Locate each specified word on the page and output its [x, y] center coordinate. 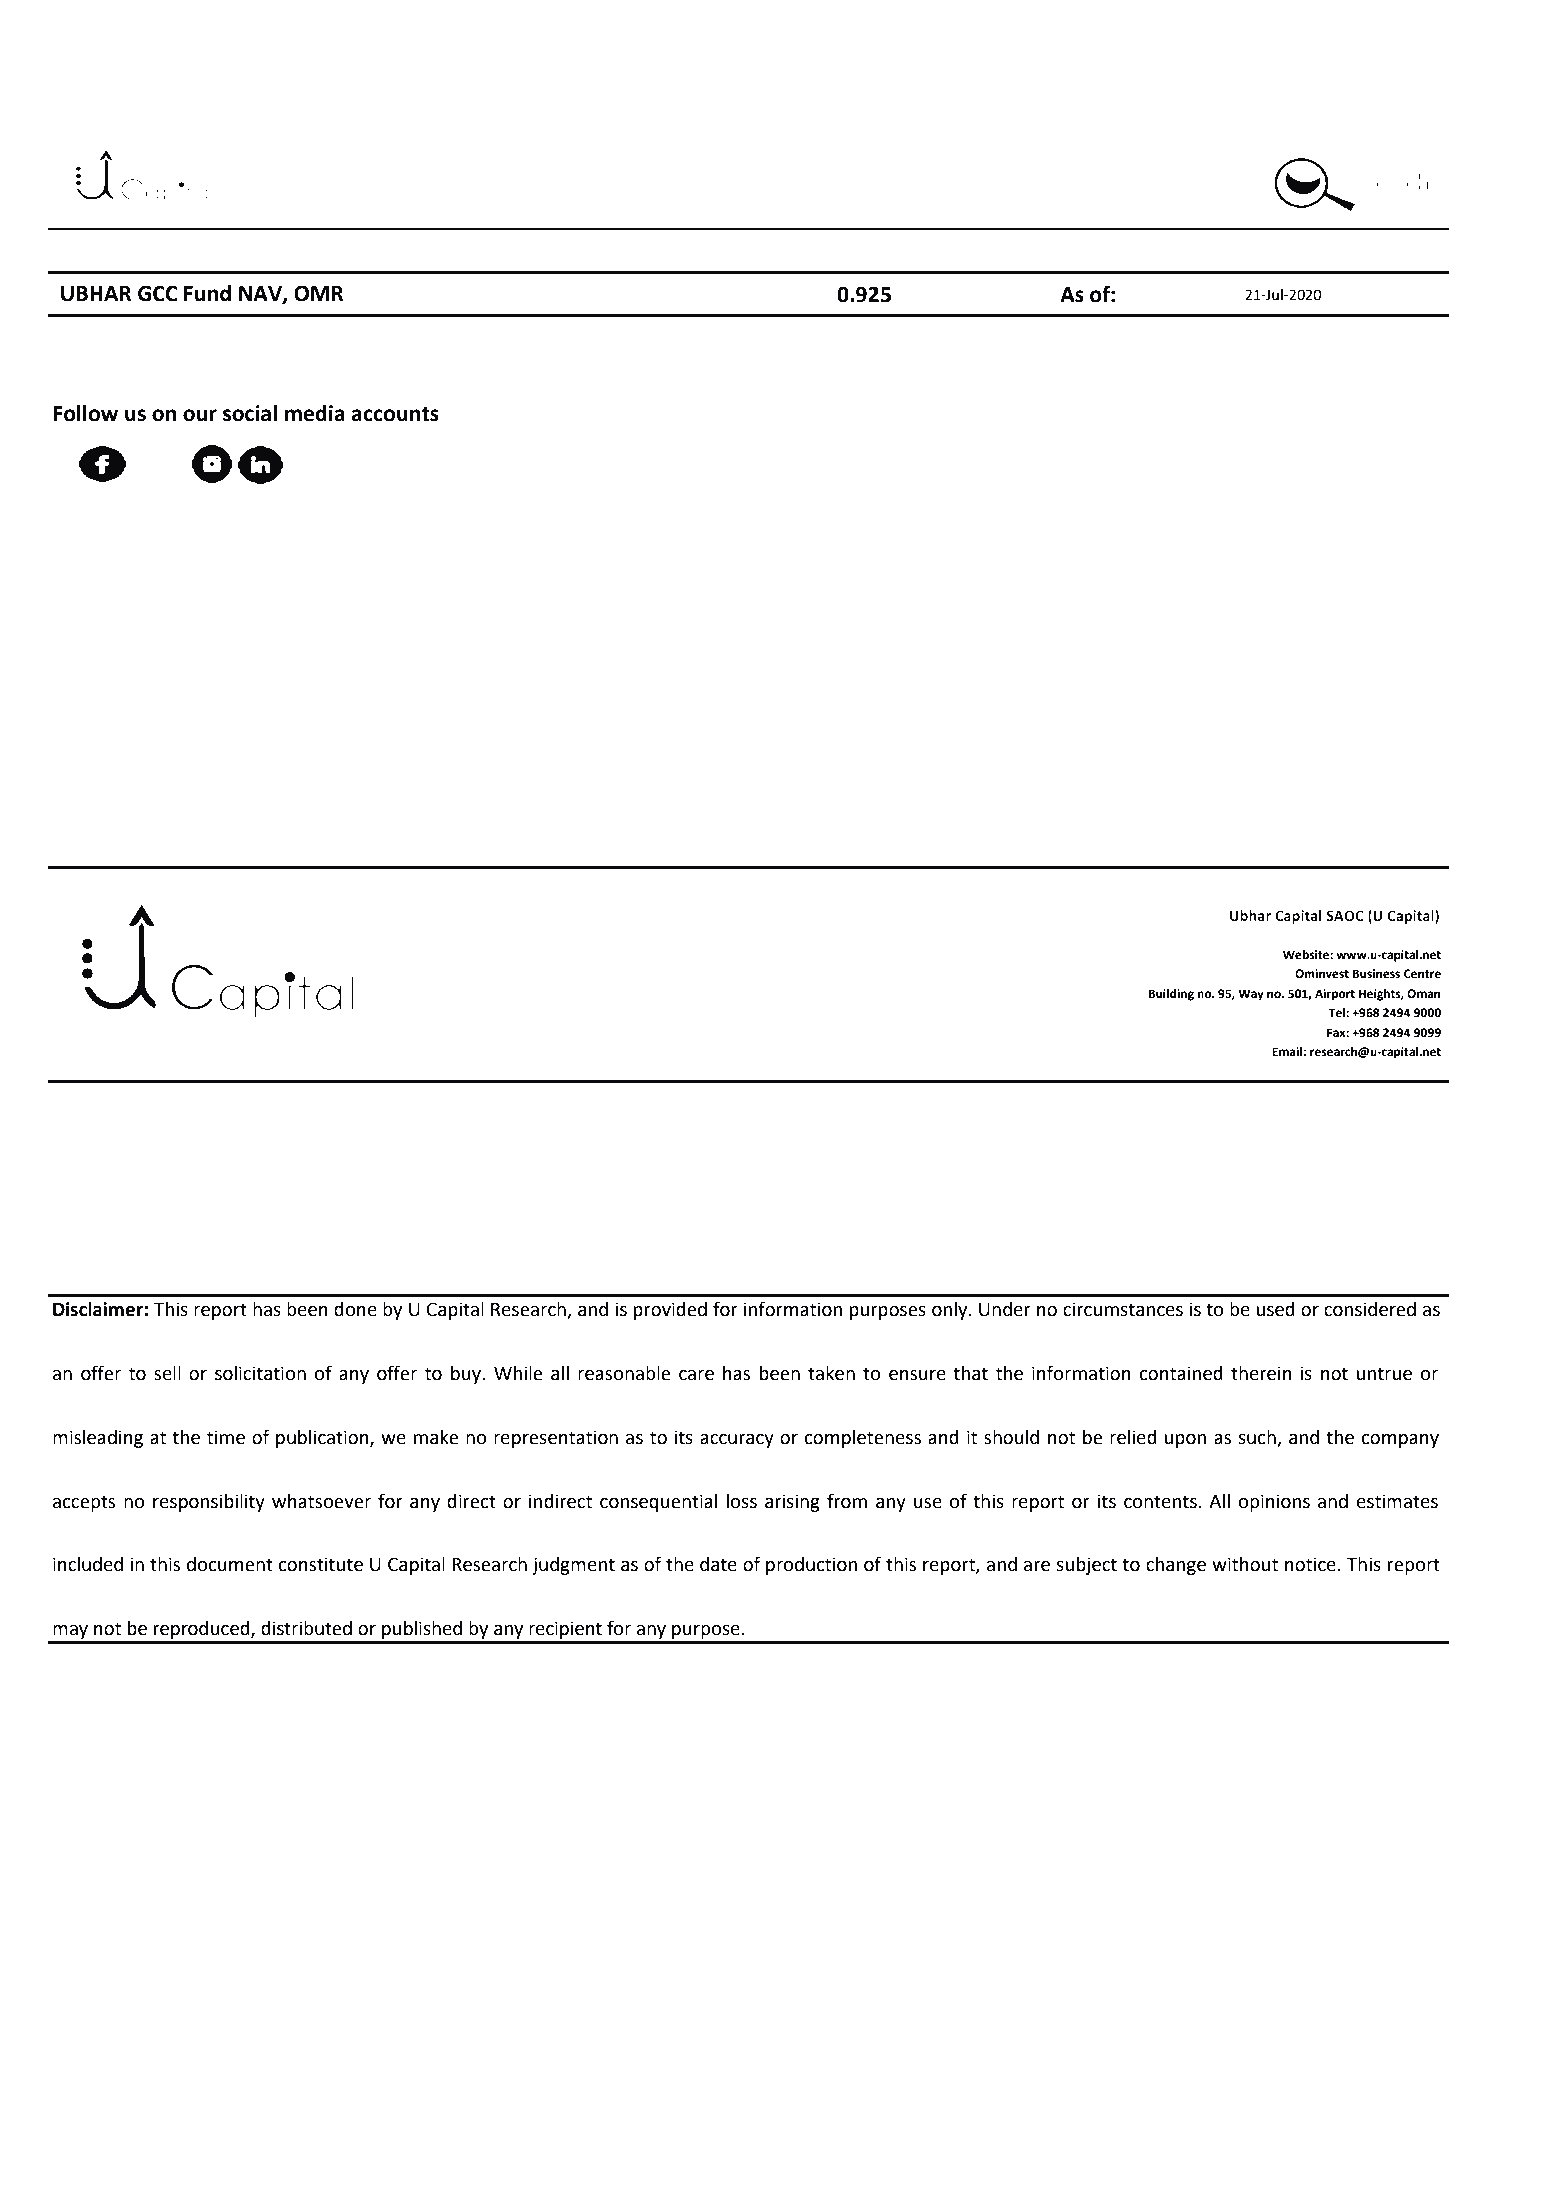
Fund [207, 293]
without [1245, 1564]
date [718, 1564]
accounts [395, 414]
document [230, 1564]
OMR [319, 293]
